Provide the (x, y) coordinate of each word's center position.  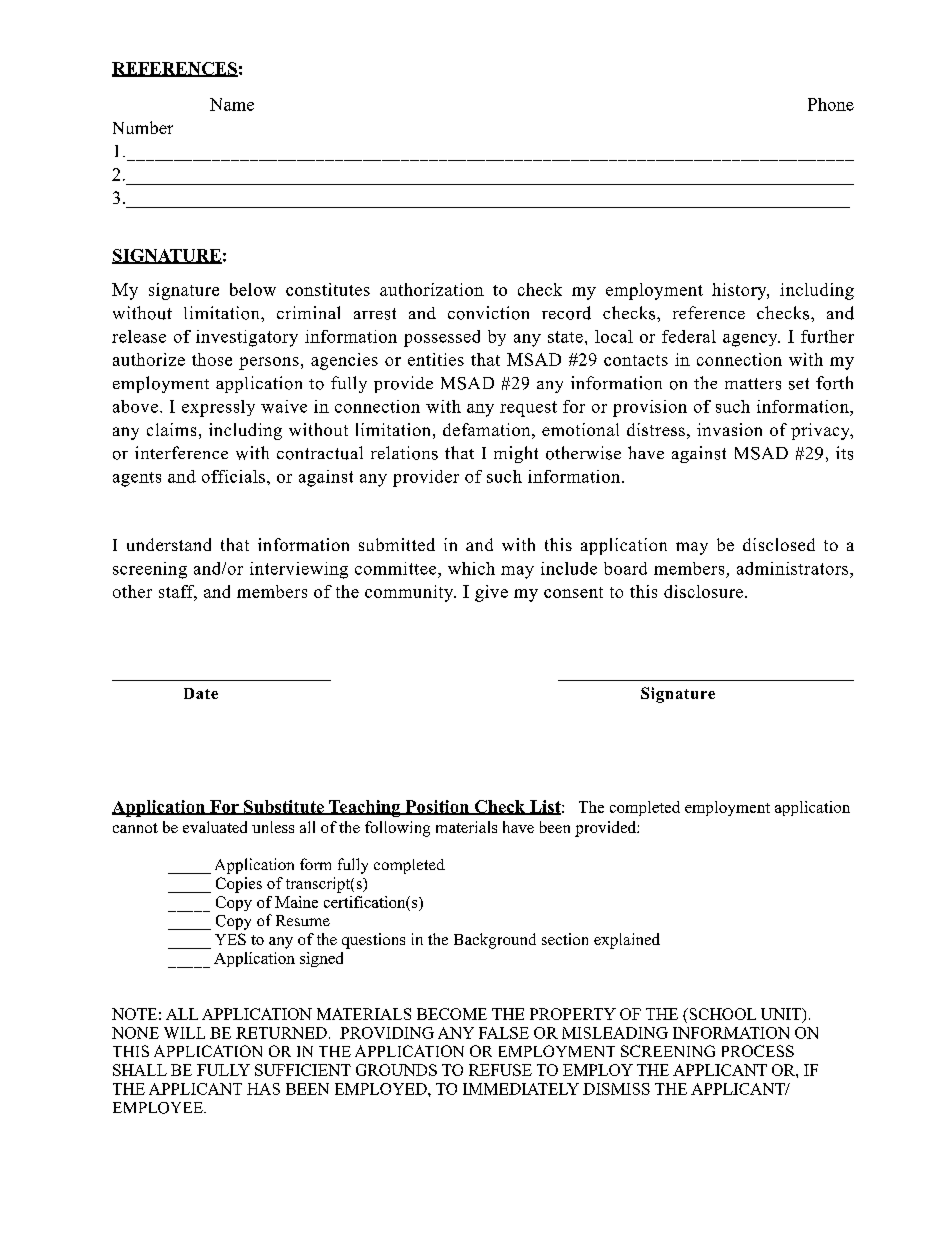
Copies (239, 885)
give (491, 593)
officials (233, 476)
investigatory (247, 338)
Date (201, 693)
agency (751, 340)
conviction (488, 313)
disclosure (705, 591)
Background (495, 941)
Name (232, 104)
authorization (432, 289)
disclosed (779, 544)
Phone (831, 104)
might (516, 454)
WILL (184, 1033)
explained (627, 941)
